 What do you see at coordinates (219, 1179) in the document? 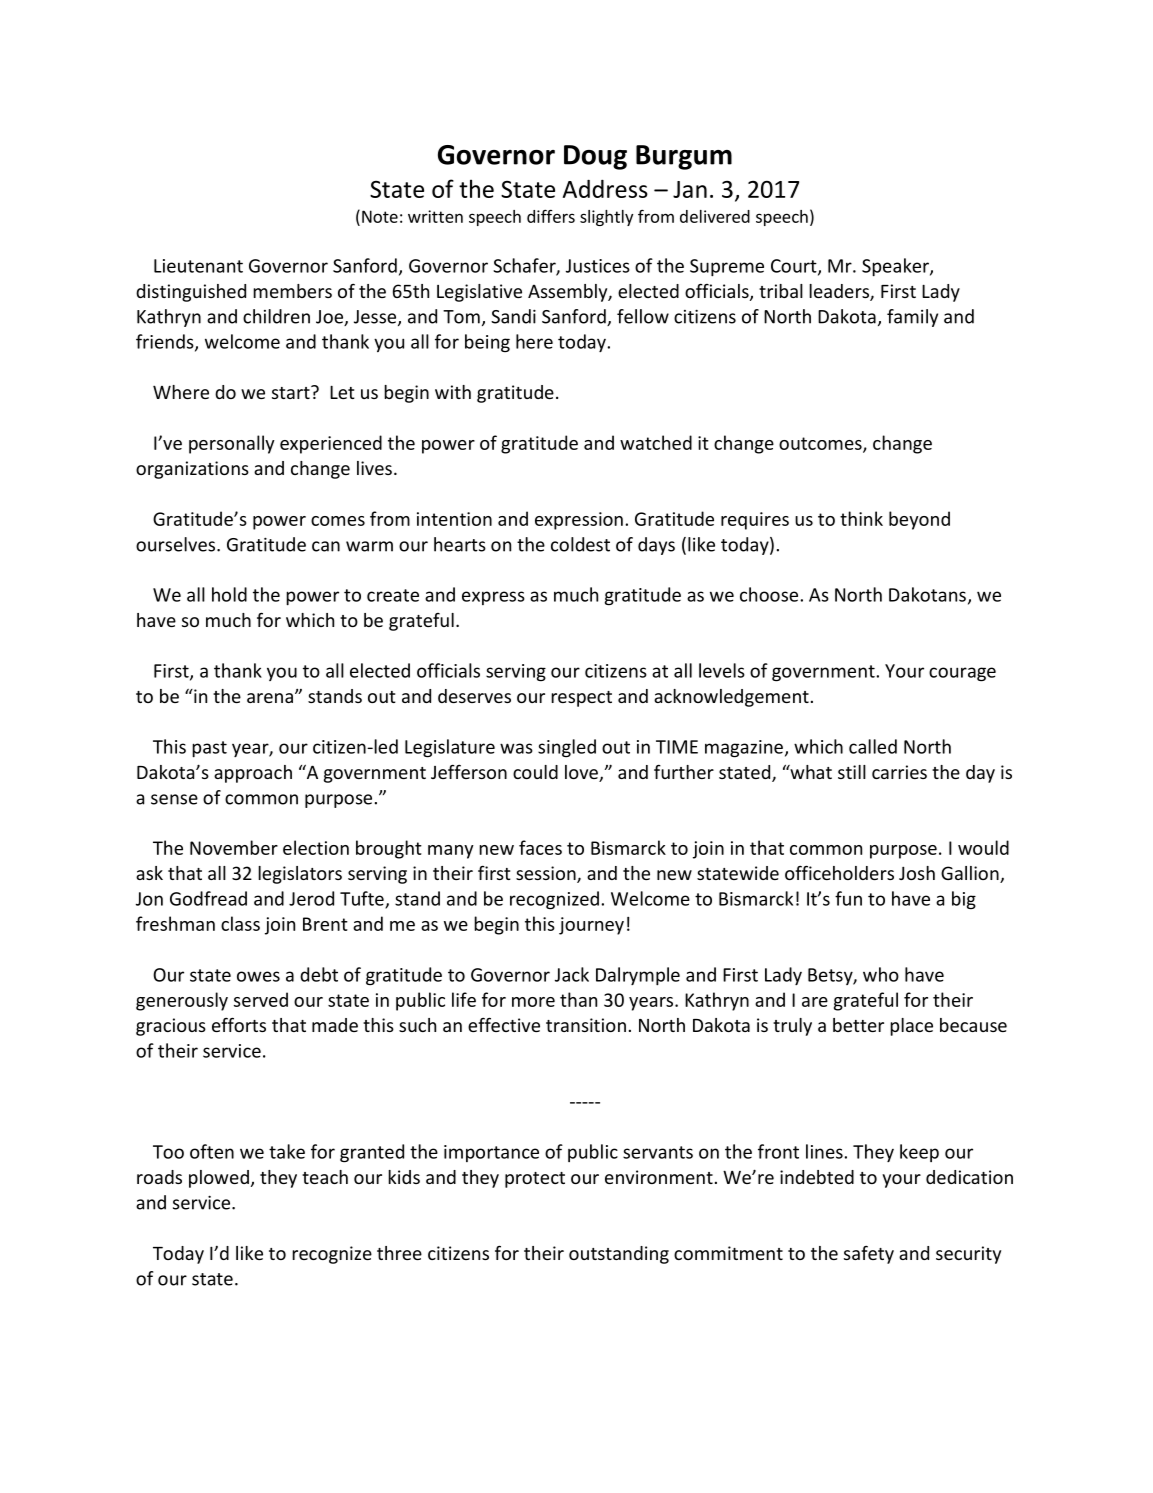
I see `plowed` at bounding box center [219, 1179].
